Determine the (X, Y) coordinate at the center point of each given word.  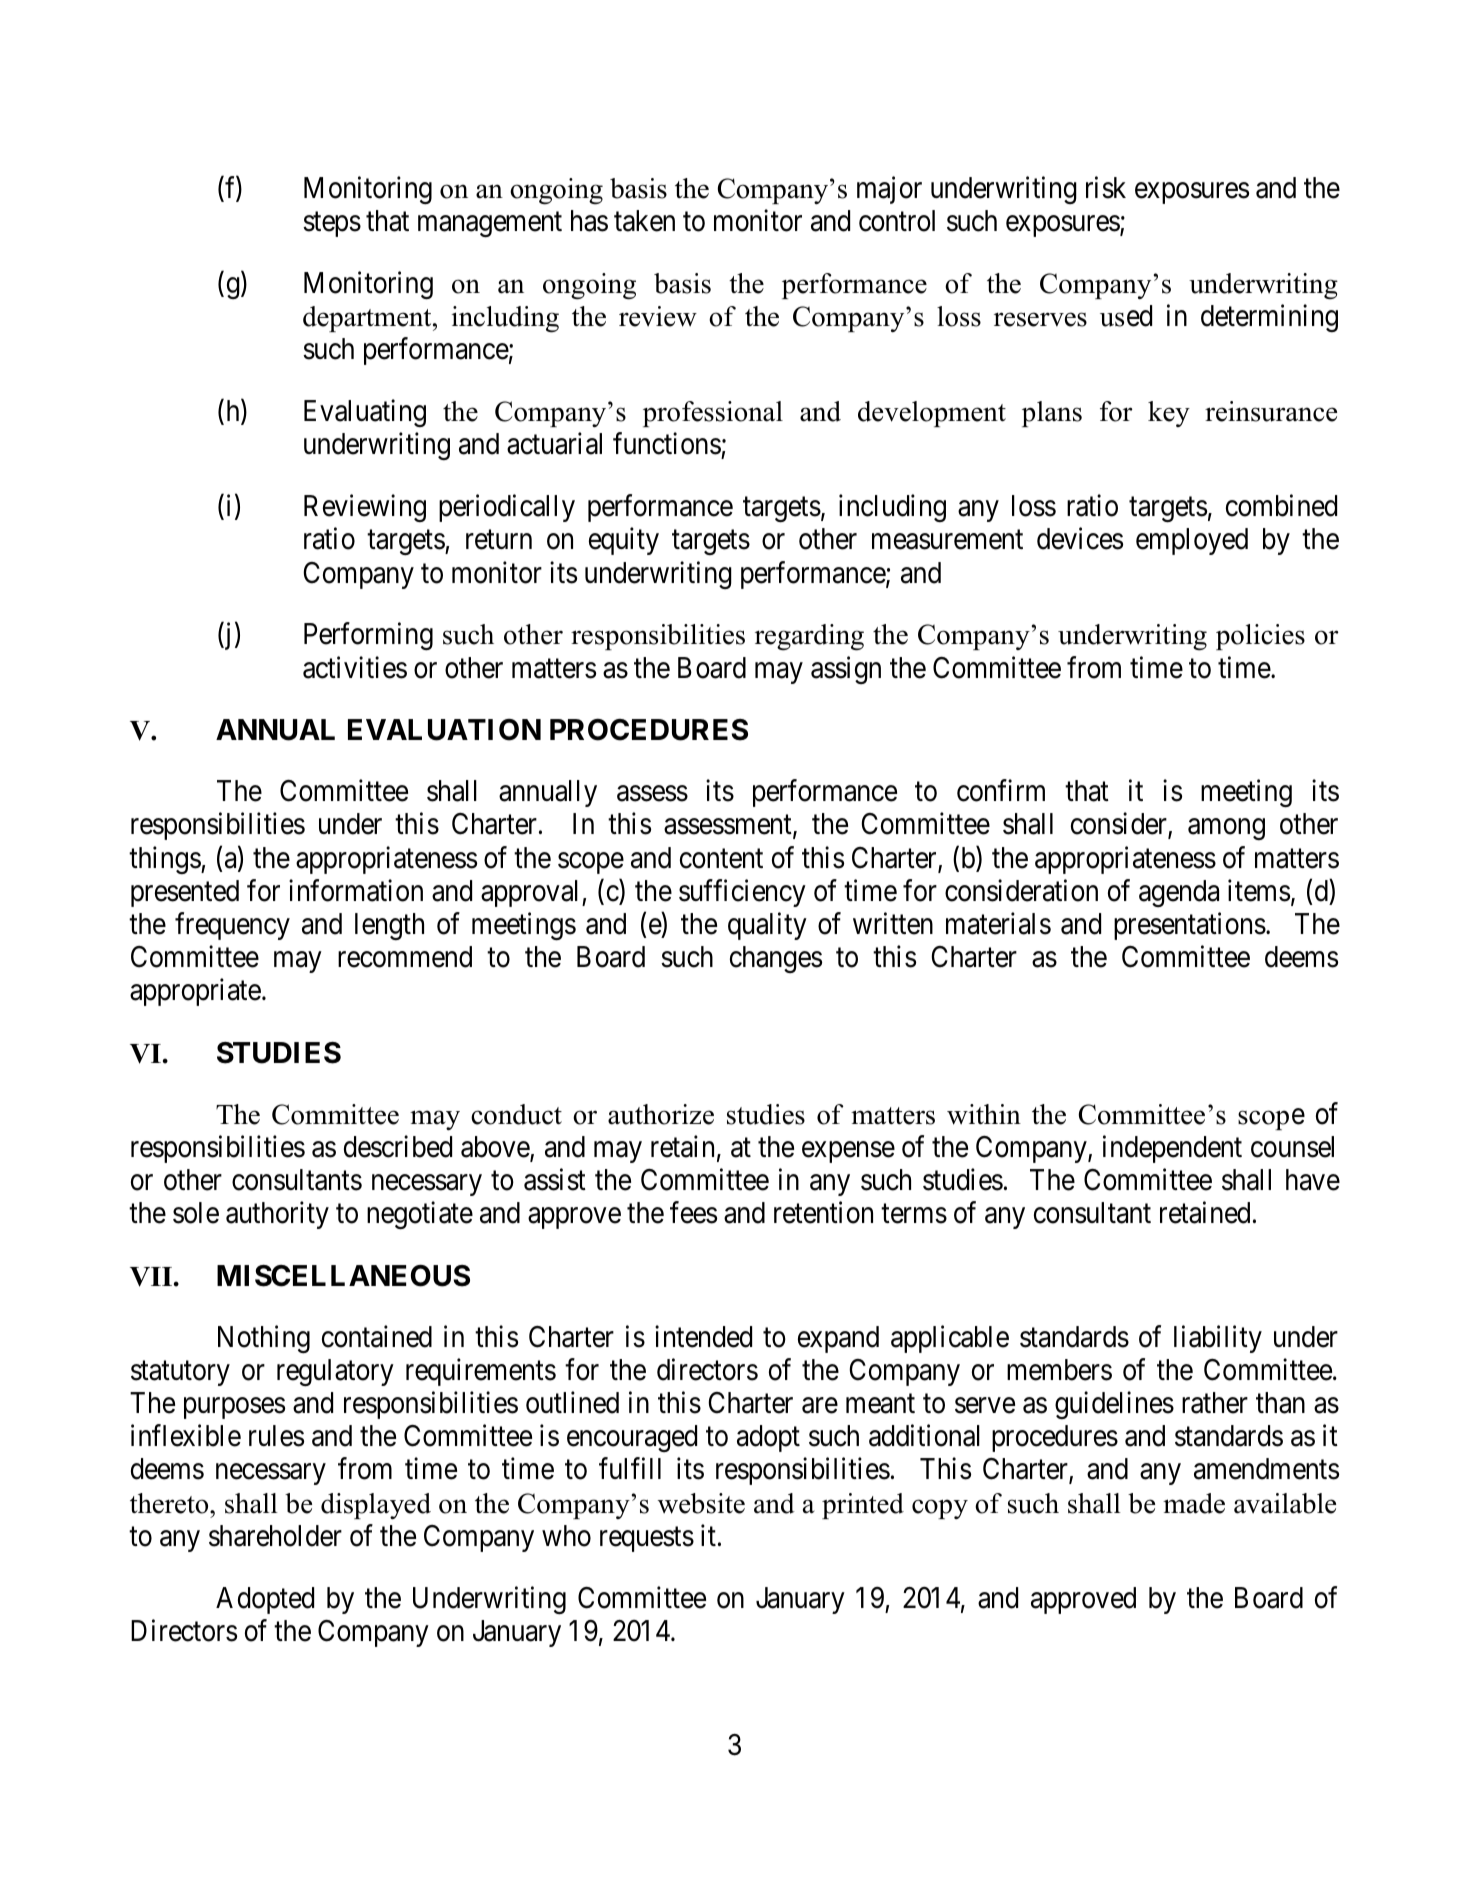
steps (332, 225)
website (701, 1503)
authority (277, 1215)
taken (644, 221)
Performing (368, 636)
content (721, 859)
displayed (376, 1506)
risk (1106, 188)
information (356, 890)
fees (693, 1213)
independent (1172, 1149)
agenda (1179, 893)
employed (1192, 541)
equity (624, 541)
